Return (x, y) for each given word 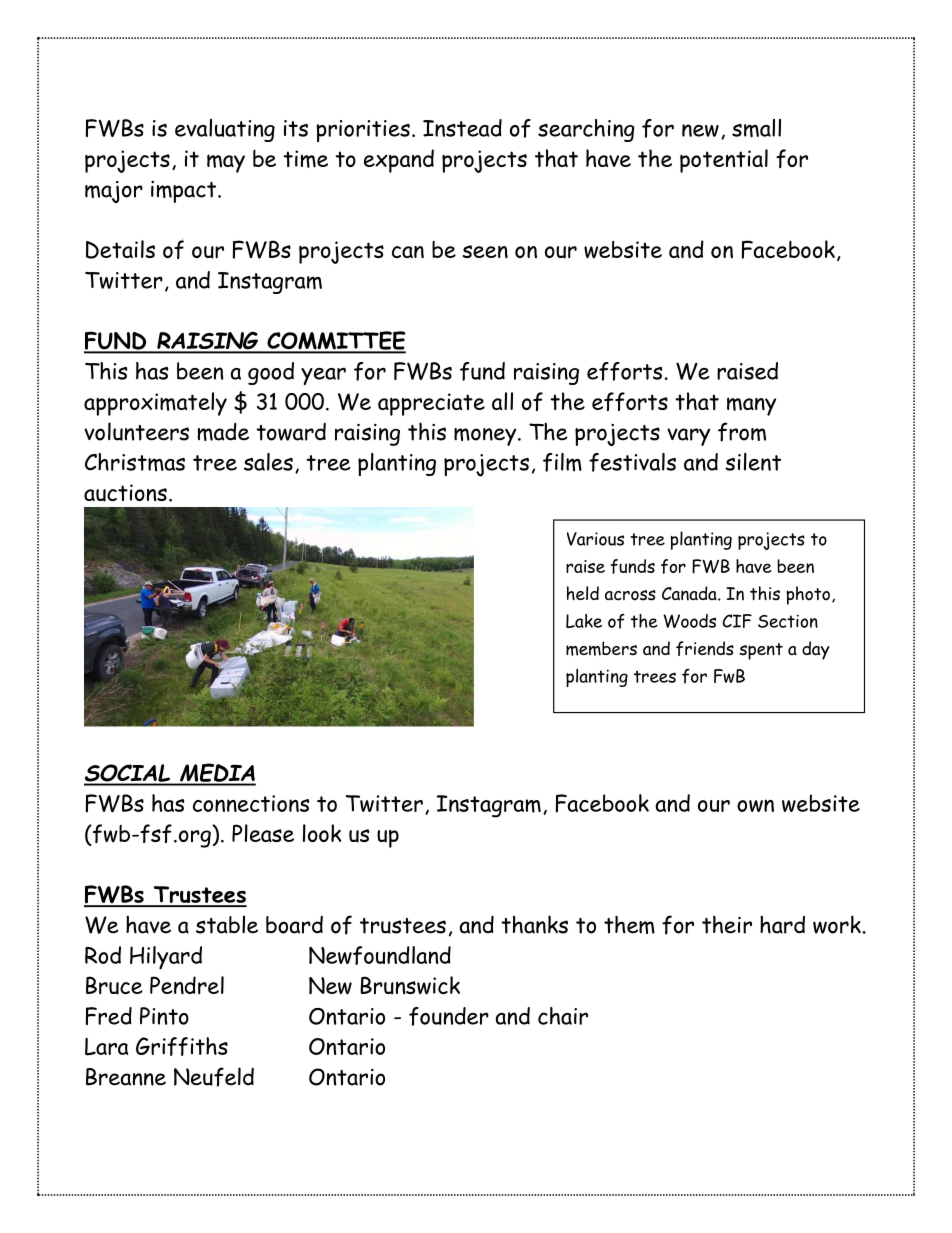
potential (724, 161)
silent (753, 462)
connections (251, 803)
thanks (534, 924)
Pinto (164, 1016)
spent (761, 651)
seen (485, 252)
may (226, 163)
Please (263, 833)
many (751, 406)
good (271, 373)
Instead (462, 128)
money (486, 437)
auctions (125, 493)
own (755, 805)
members (601, 648)
